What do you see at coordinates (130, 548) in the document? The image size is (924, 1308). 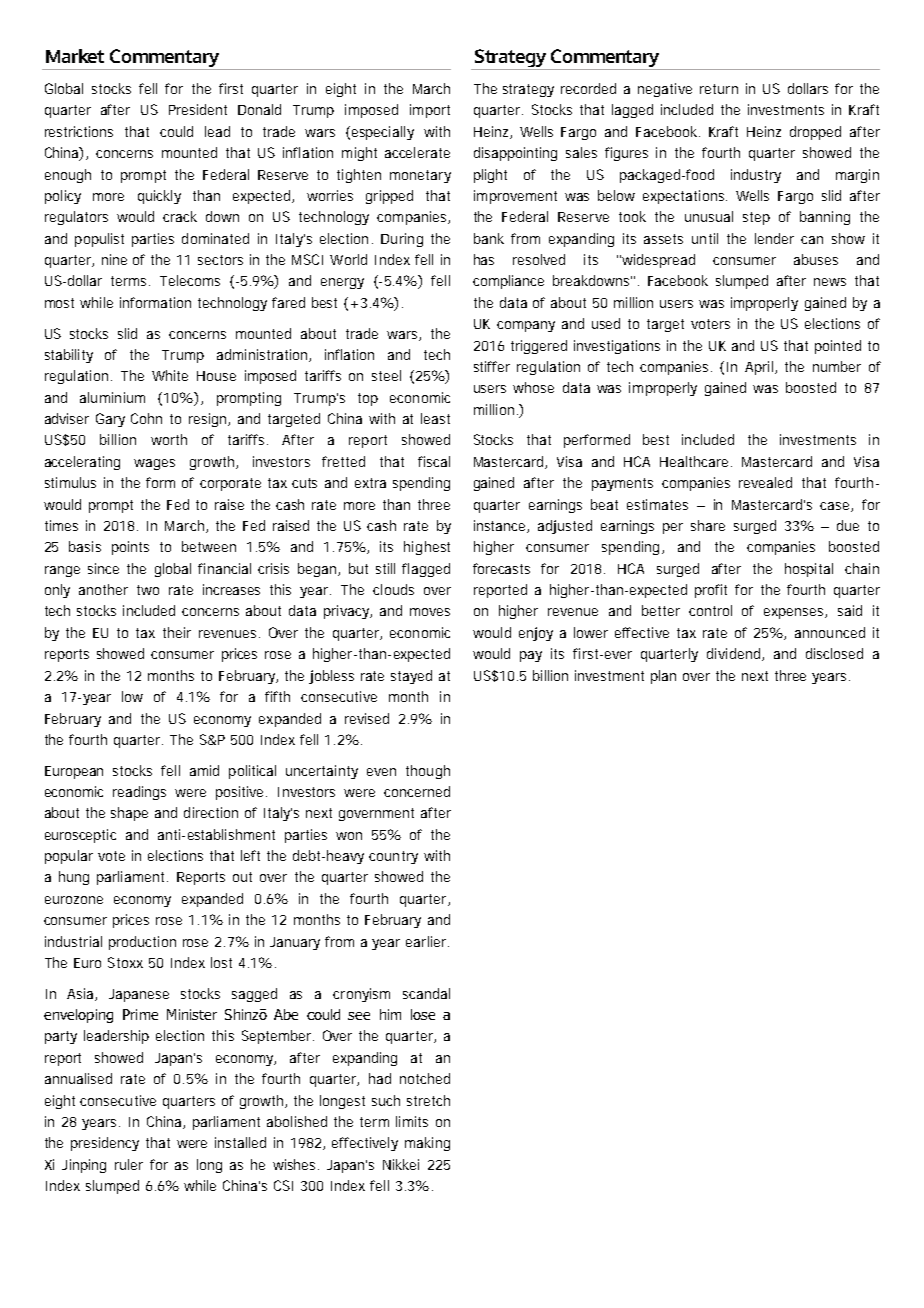 I see `points` at bounding box center [130, 548].
